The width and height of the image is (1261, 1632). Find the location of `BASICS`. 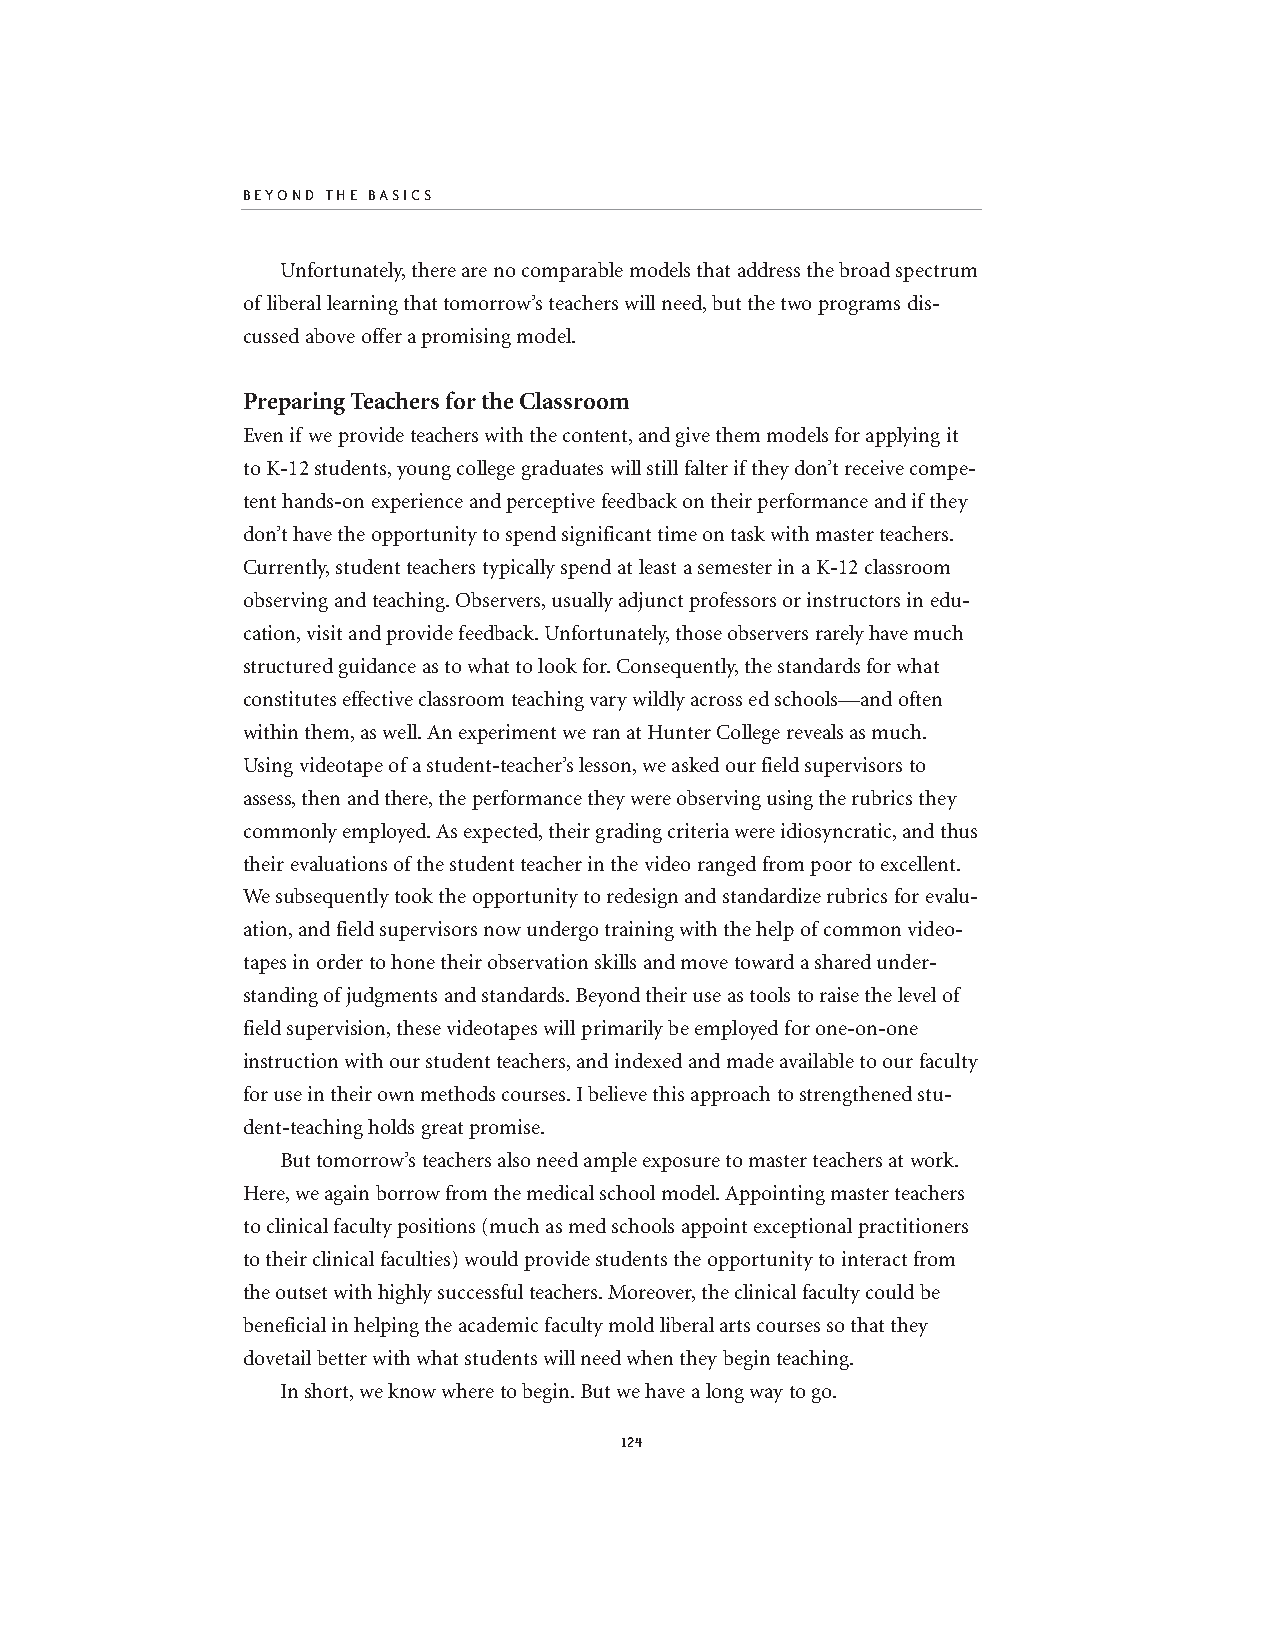

BASICS is located at coordinates (400, 195).
